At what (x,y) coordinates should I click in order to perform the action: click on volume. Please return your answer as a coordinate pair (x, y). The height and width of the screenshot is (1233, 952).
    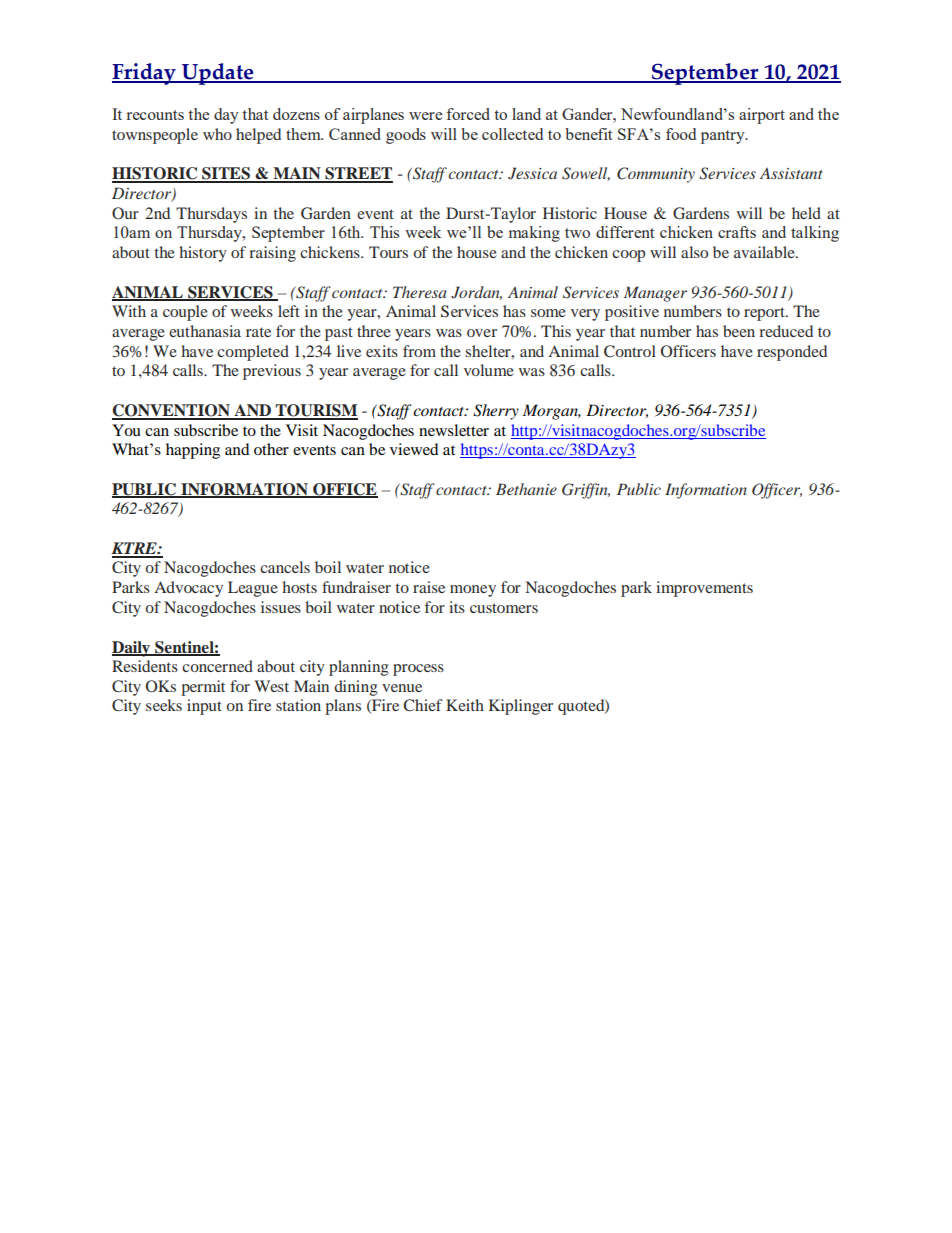
    Looking at the image, I should click on (489, 370).
